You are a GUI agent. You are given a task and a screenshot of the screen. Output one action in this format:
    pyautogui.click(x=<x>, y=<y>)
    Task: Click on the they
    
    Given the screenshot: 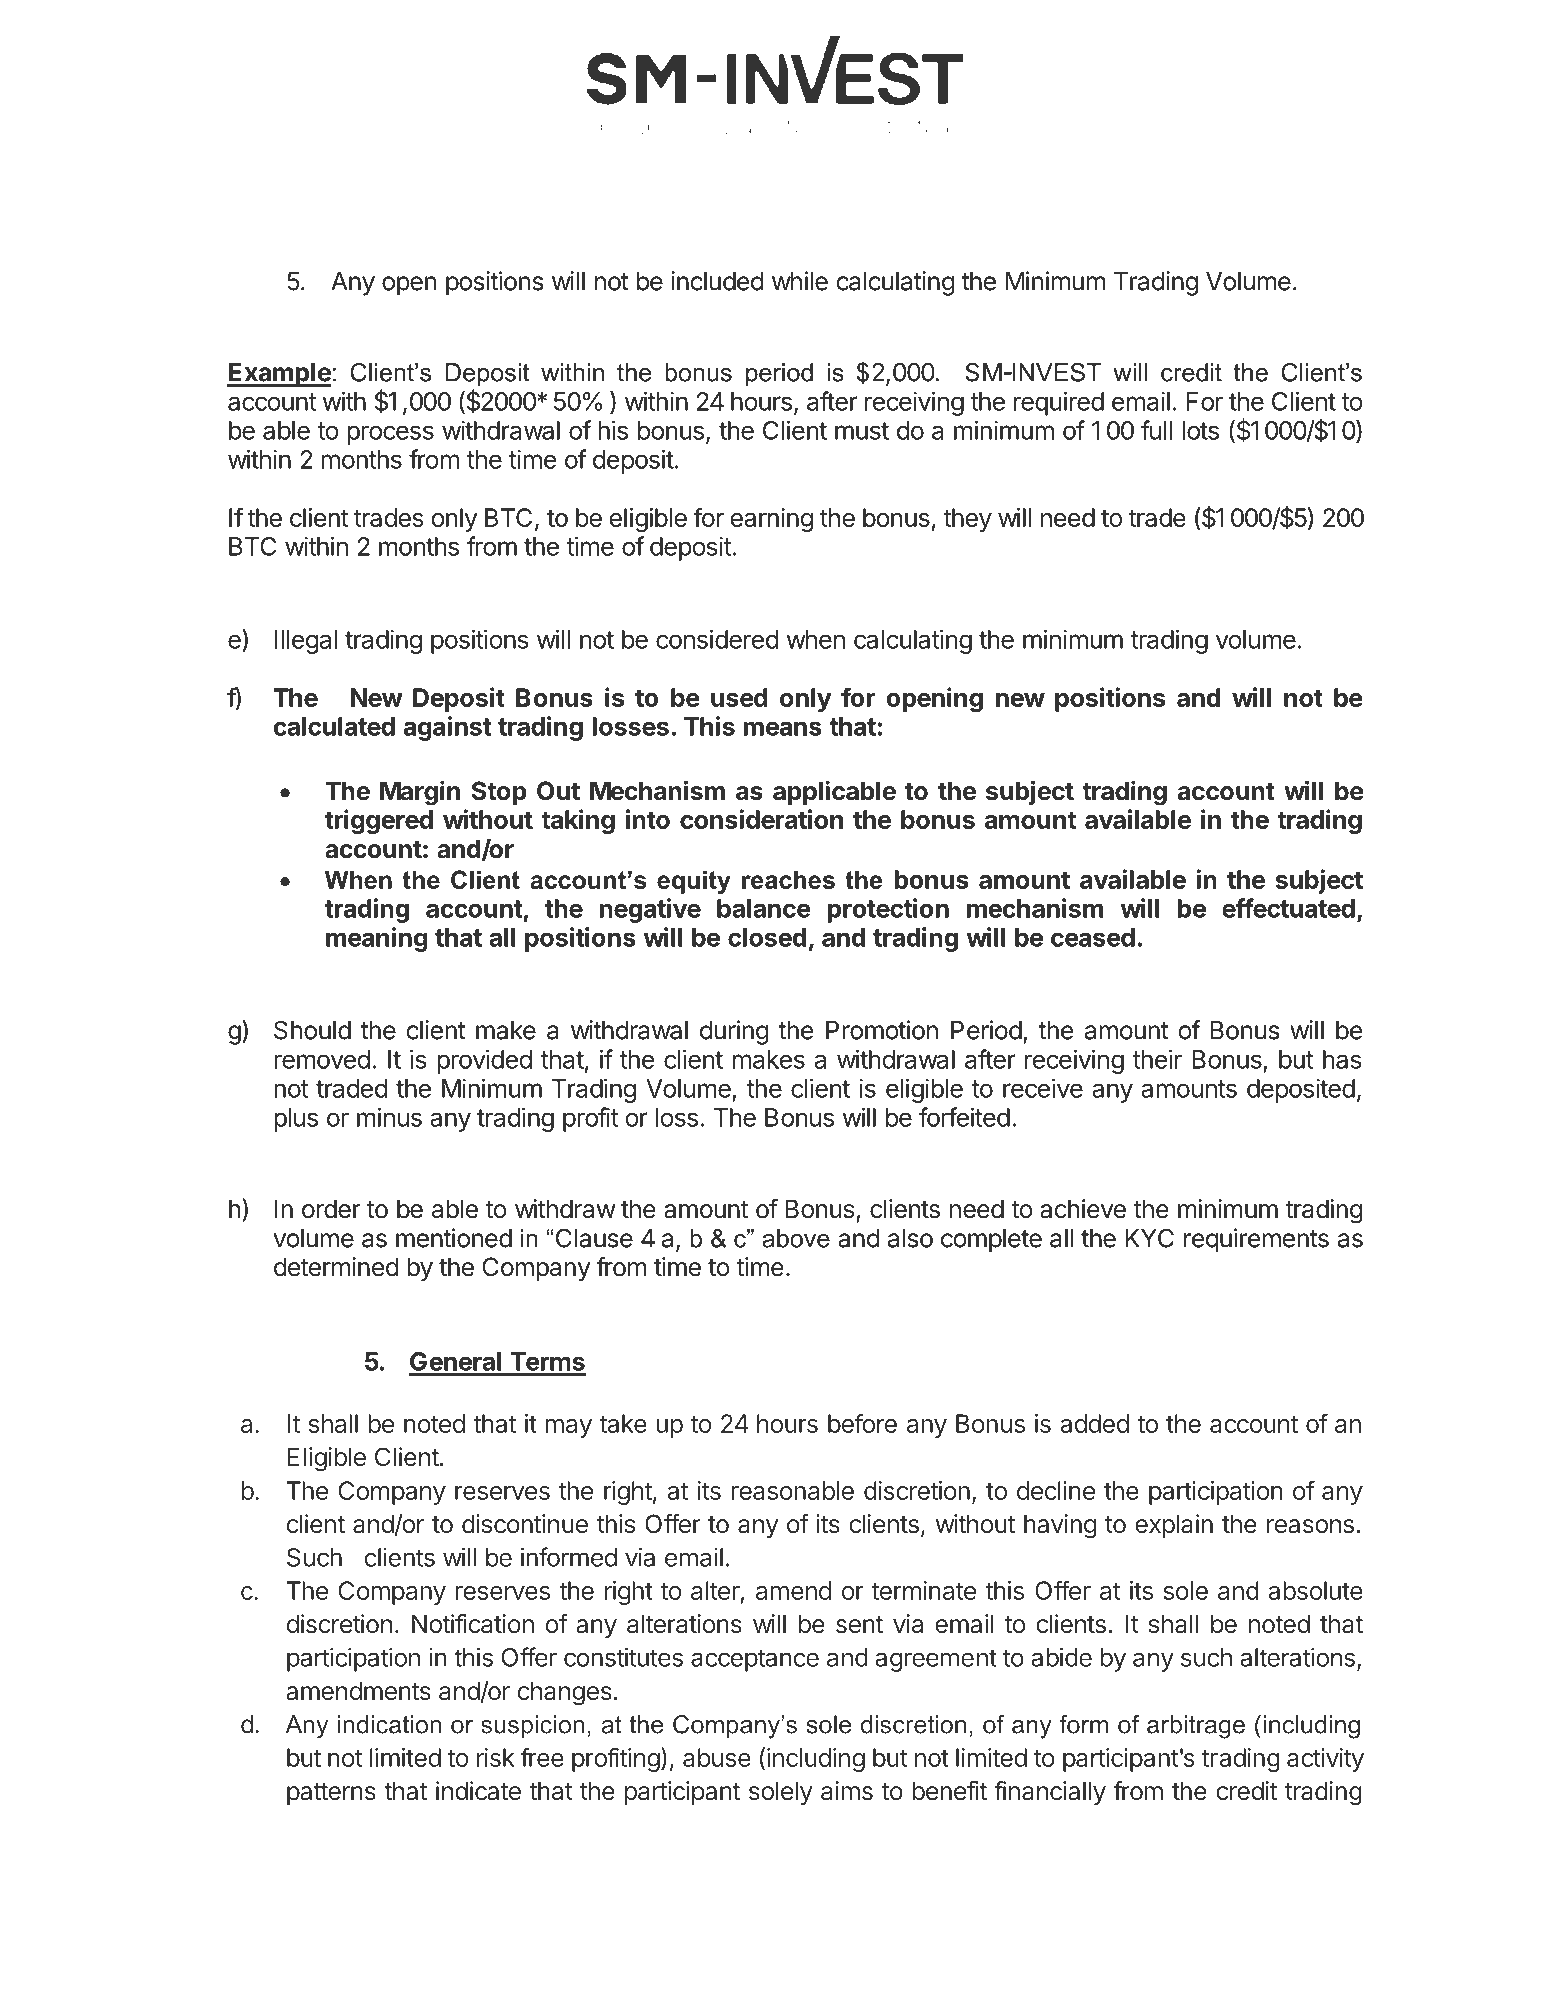 What is the action you would take?
    pyautogui.click(x=967, y=520)
